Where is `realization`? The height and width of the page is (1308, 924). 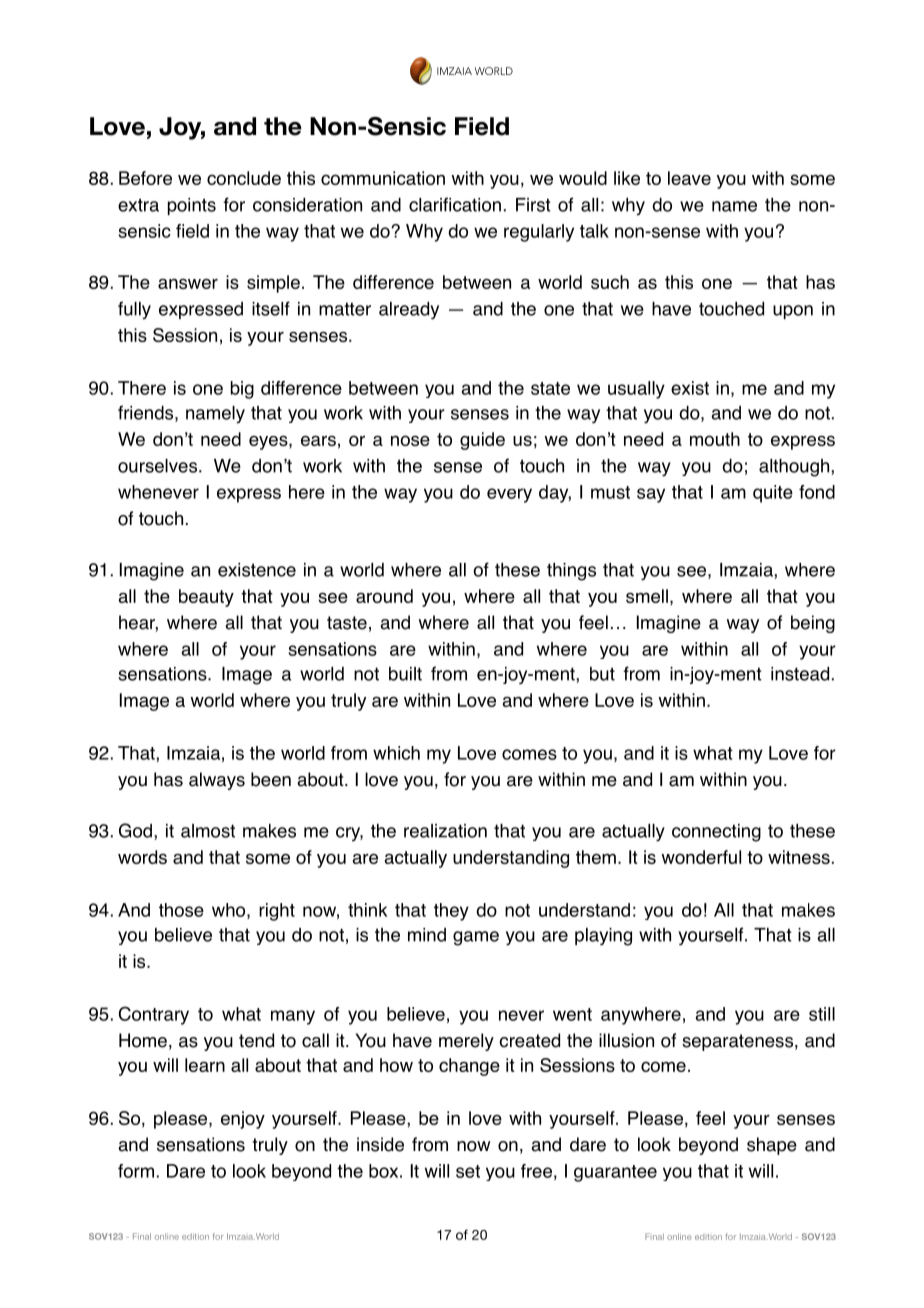 realization is located at coordinates (445, 831).
